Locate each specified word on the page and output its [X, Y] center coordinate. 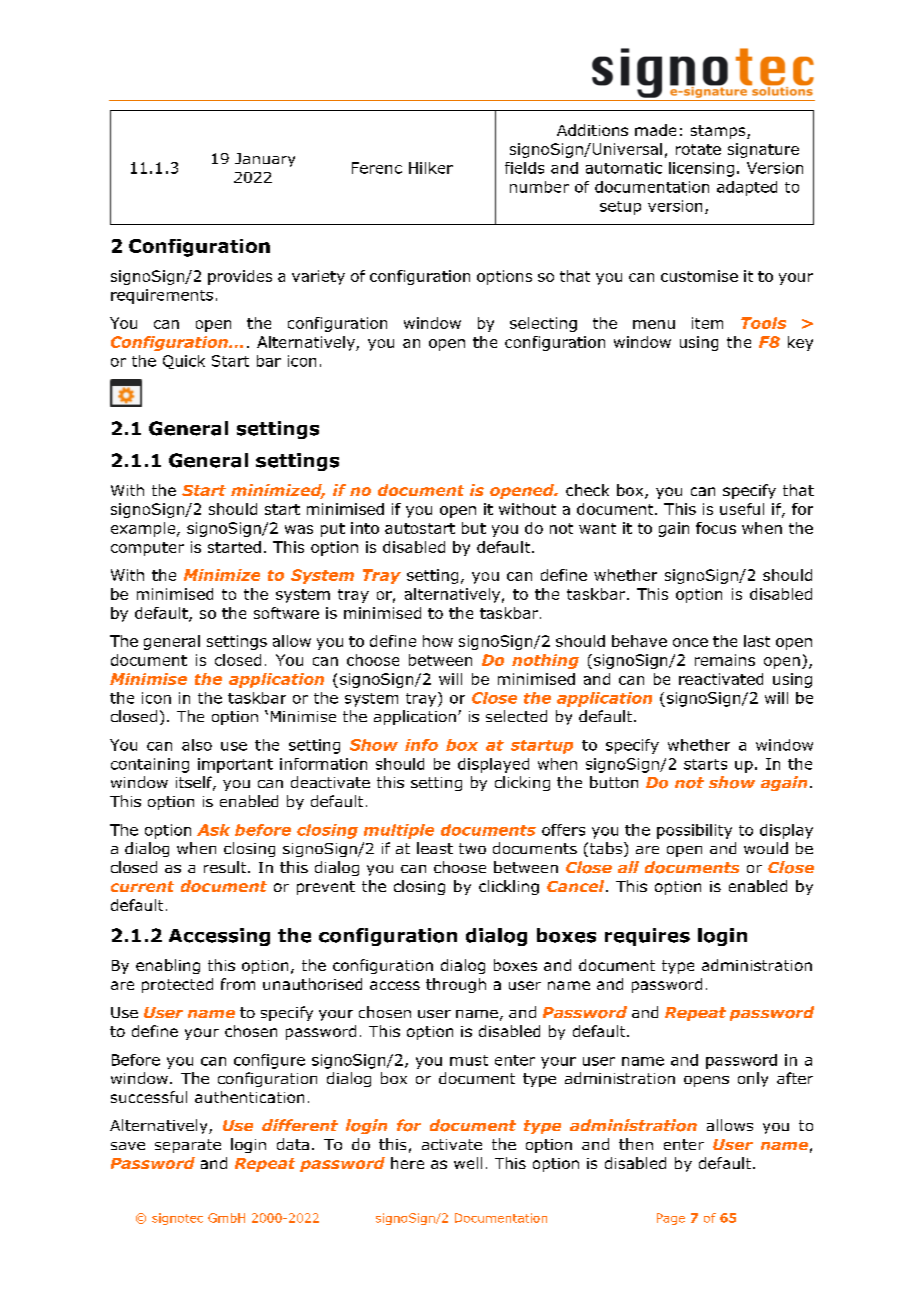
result [226, 867]
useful [742, 509]
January [265, 160]
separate [188, 1146]
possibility [694, 831]
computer [147, 549]
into [365, 528]
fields [524, 168]
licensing [701, 169]
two [472, 848]
